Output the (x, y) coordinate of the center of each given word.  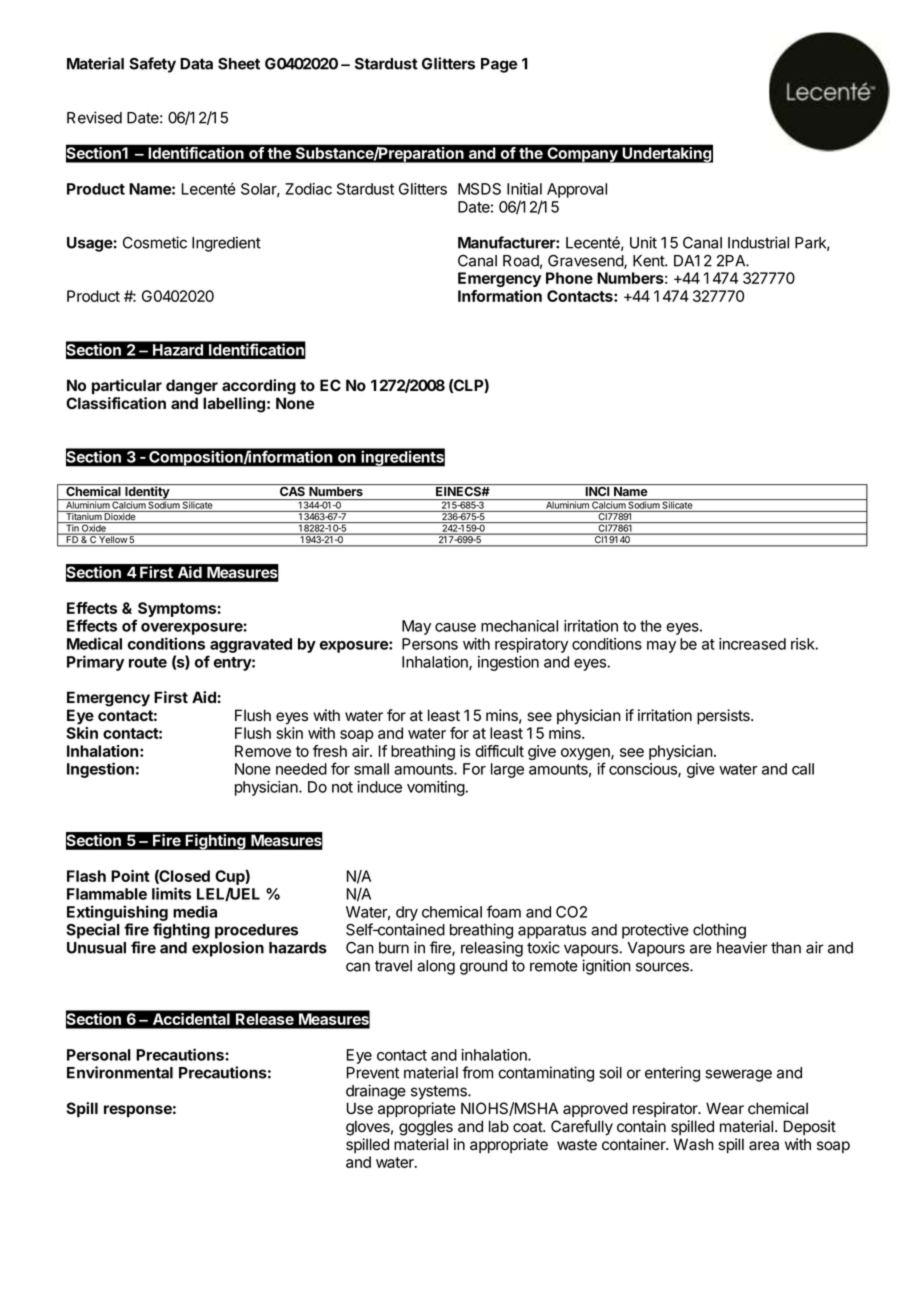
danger (192, 387)
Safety (152, 65)
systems (440, 1092)
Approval (577, 190)
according (259, 387)
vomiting (436, 788)
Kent (649, 261)
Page (499, 65)
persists (724, 716)
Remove (263, 751)
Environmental (120, 1072)
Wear (725, 1108)
